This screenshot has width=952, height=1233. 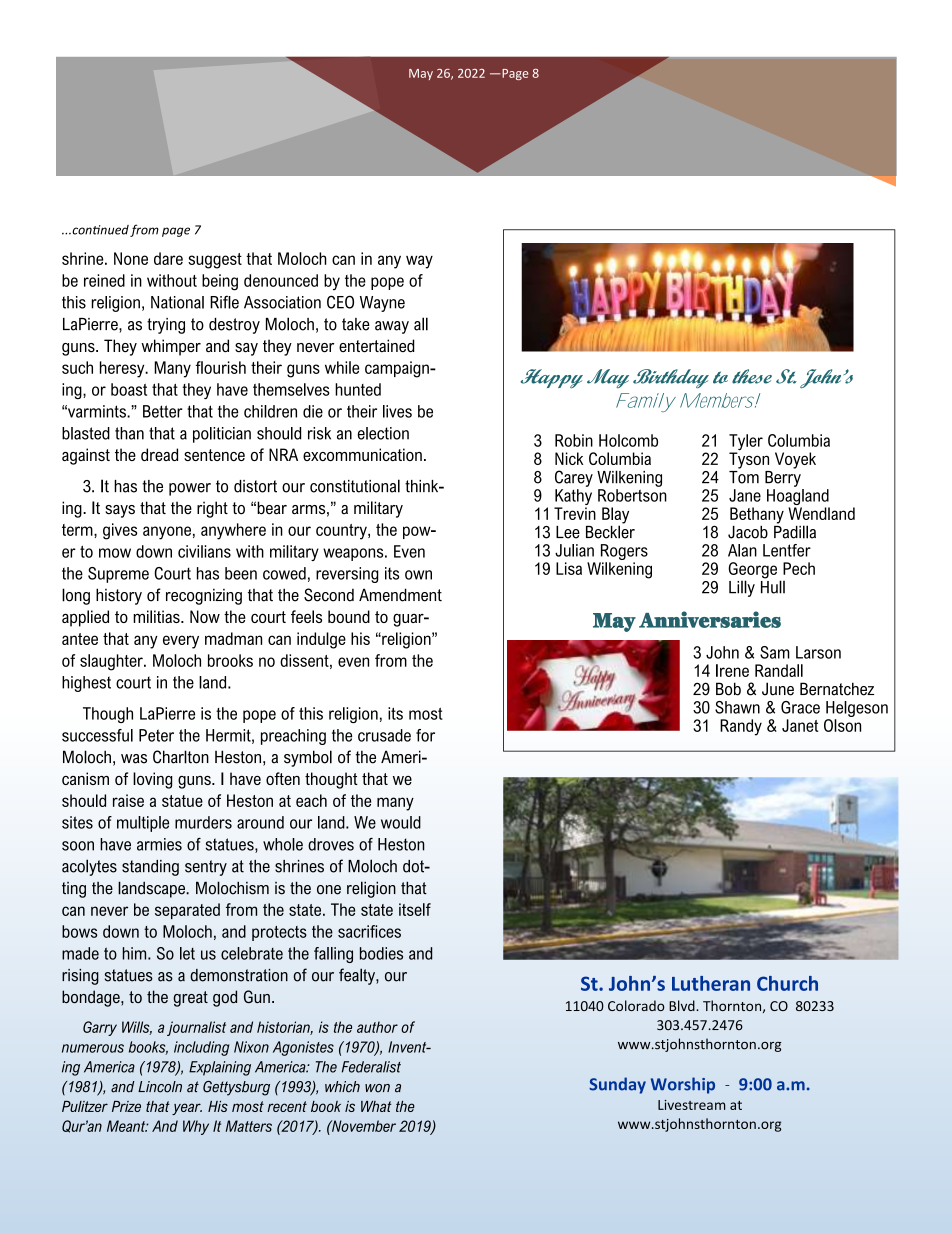 What do you see at coordinates (683, 1085) in the screenshot?
I see `Worship` at bounding box center [683, 1085].
